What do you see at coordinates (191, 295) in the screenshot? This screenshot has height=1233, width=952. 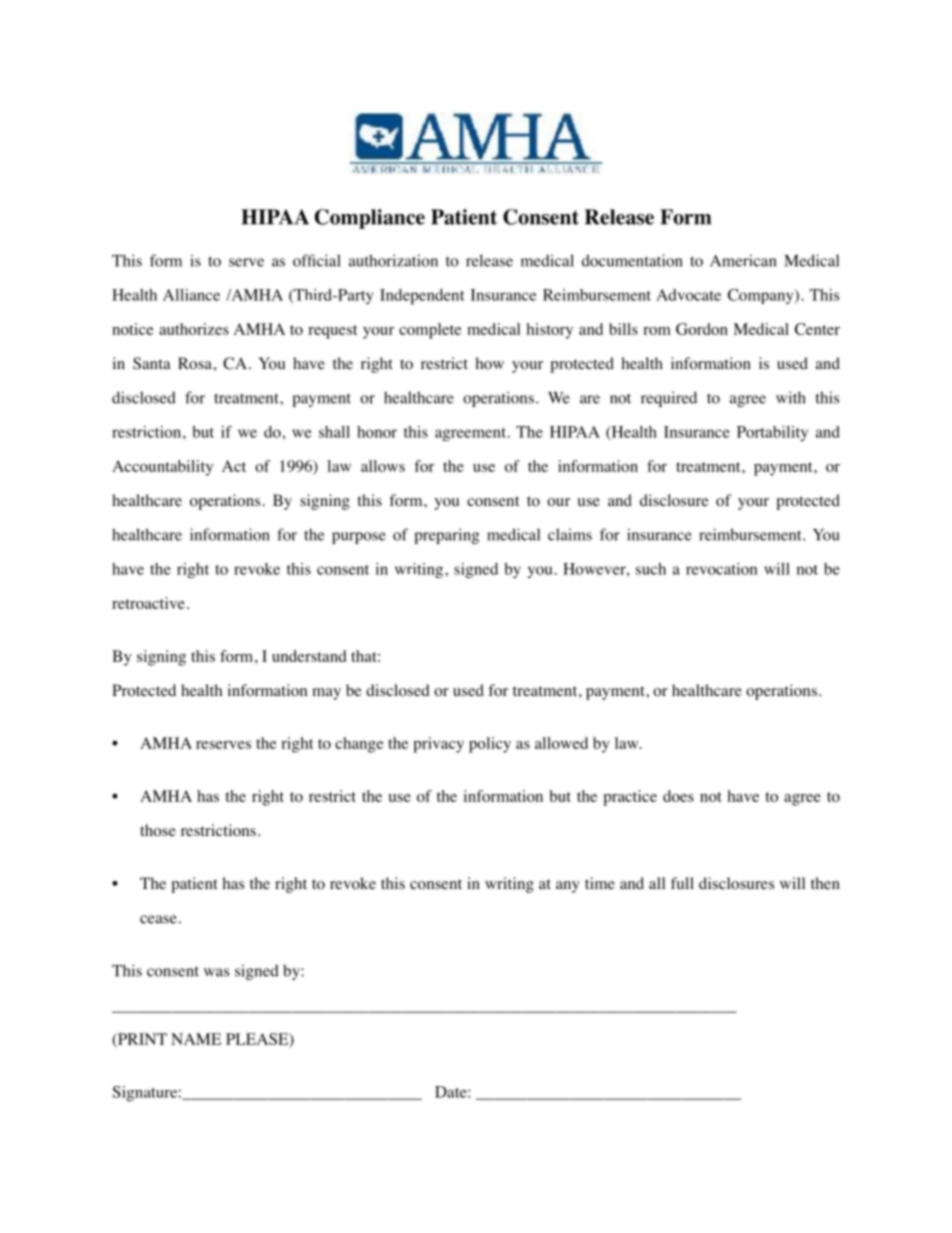 I see `Alliance` at bounding box center [191, 295].
